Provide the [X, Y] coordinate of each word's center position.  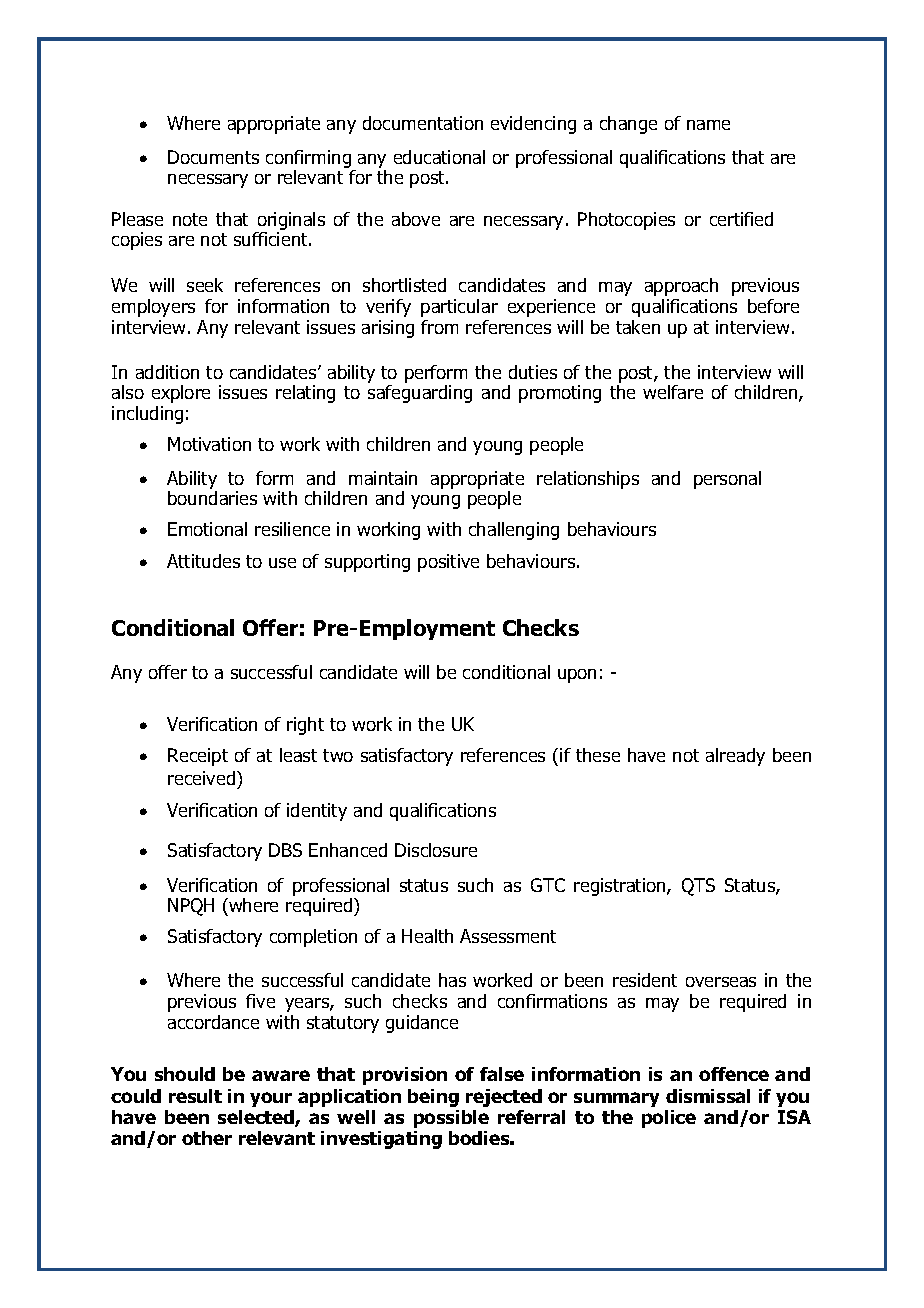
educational [439, 157]
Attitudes [203, 561]
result [195, 1096]
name [708, 125]
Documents [213, 157]
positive [448, 563]
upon [577, 676]
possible [451, 1119]
